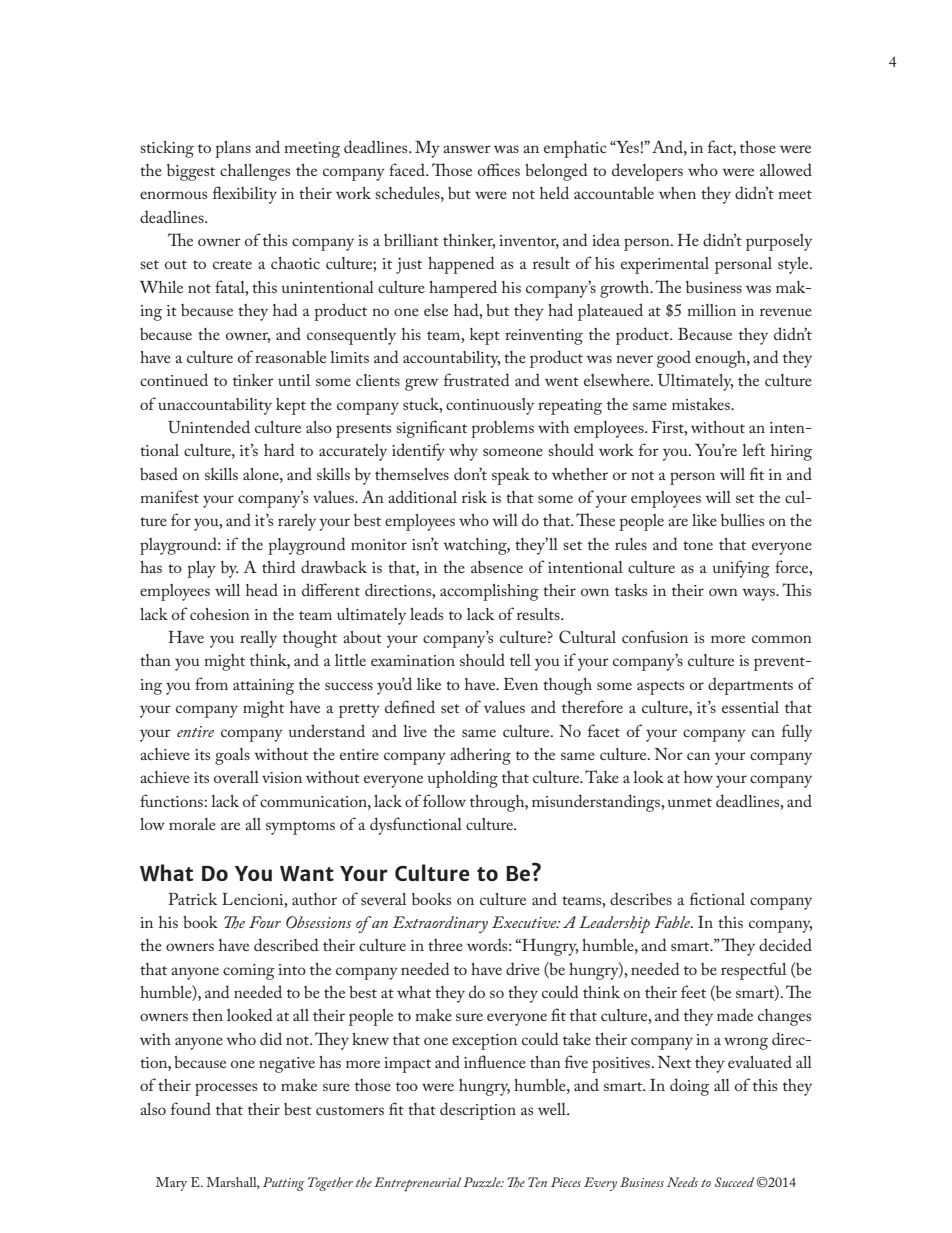 The width and height of the image is (952, 1233). What do you see at coordinates (698, 777) in the image?
I see `how` at bounding box center [698, 777].
